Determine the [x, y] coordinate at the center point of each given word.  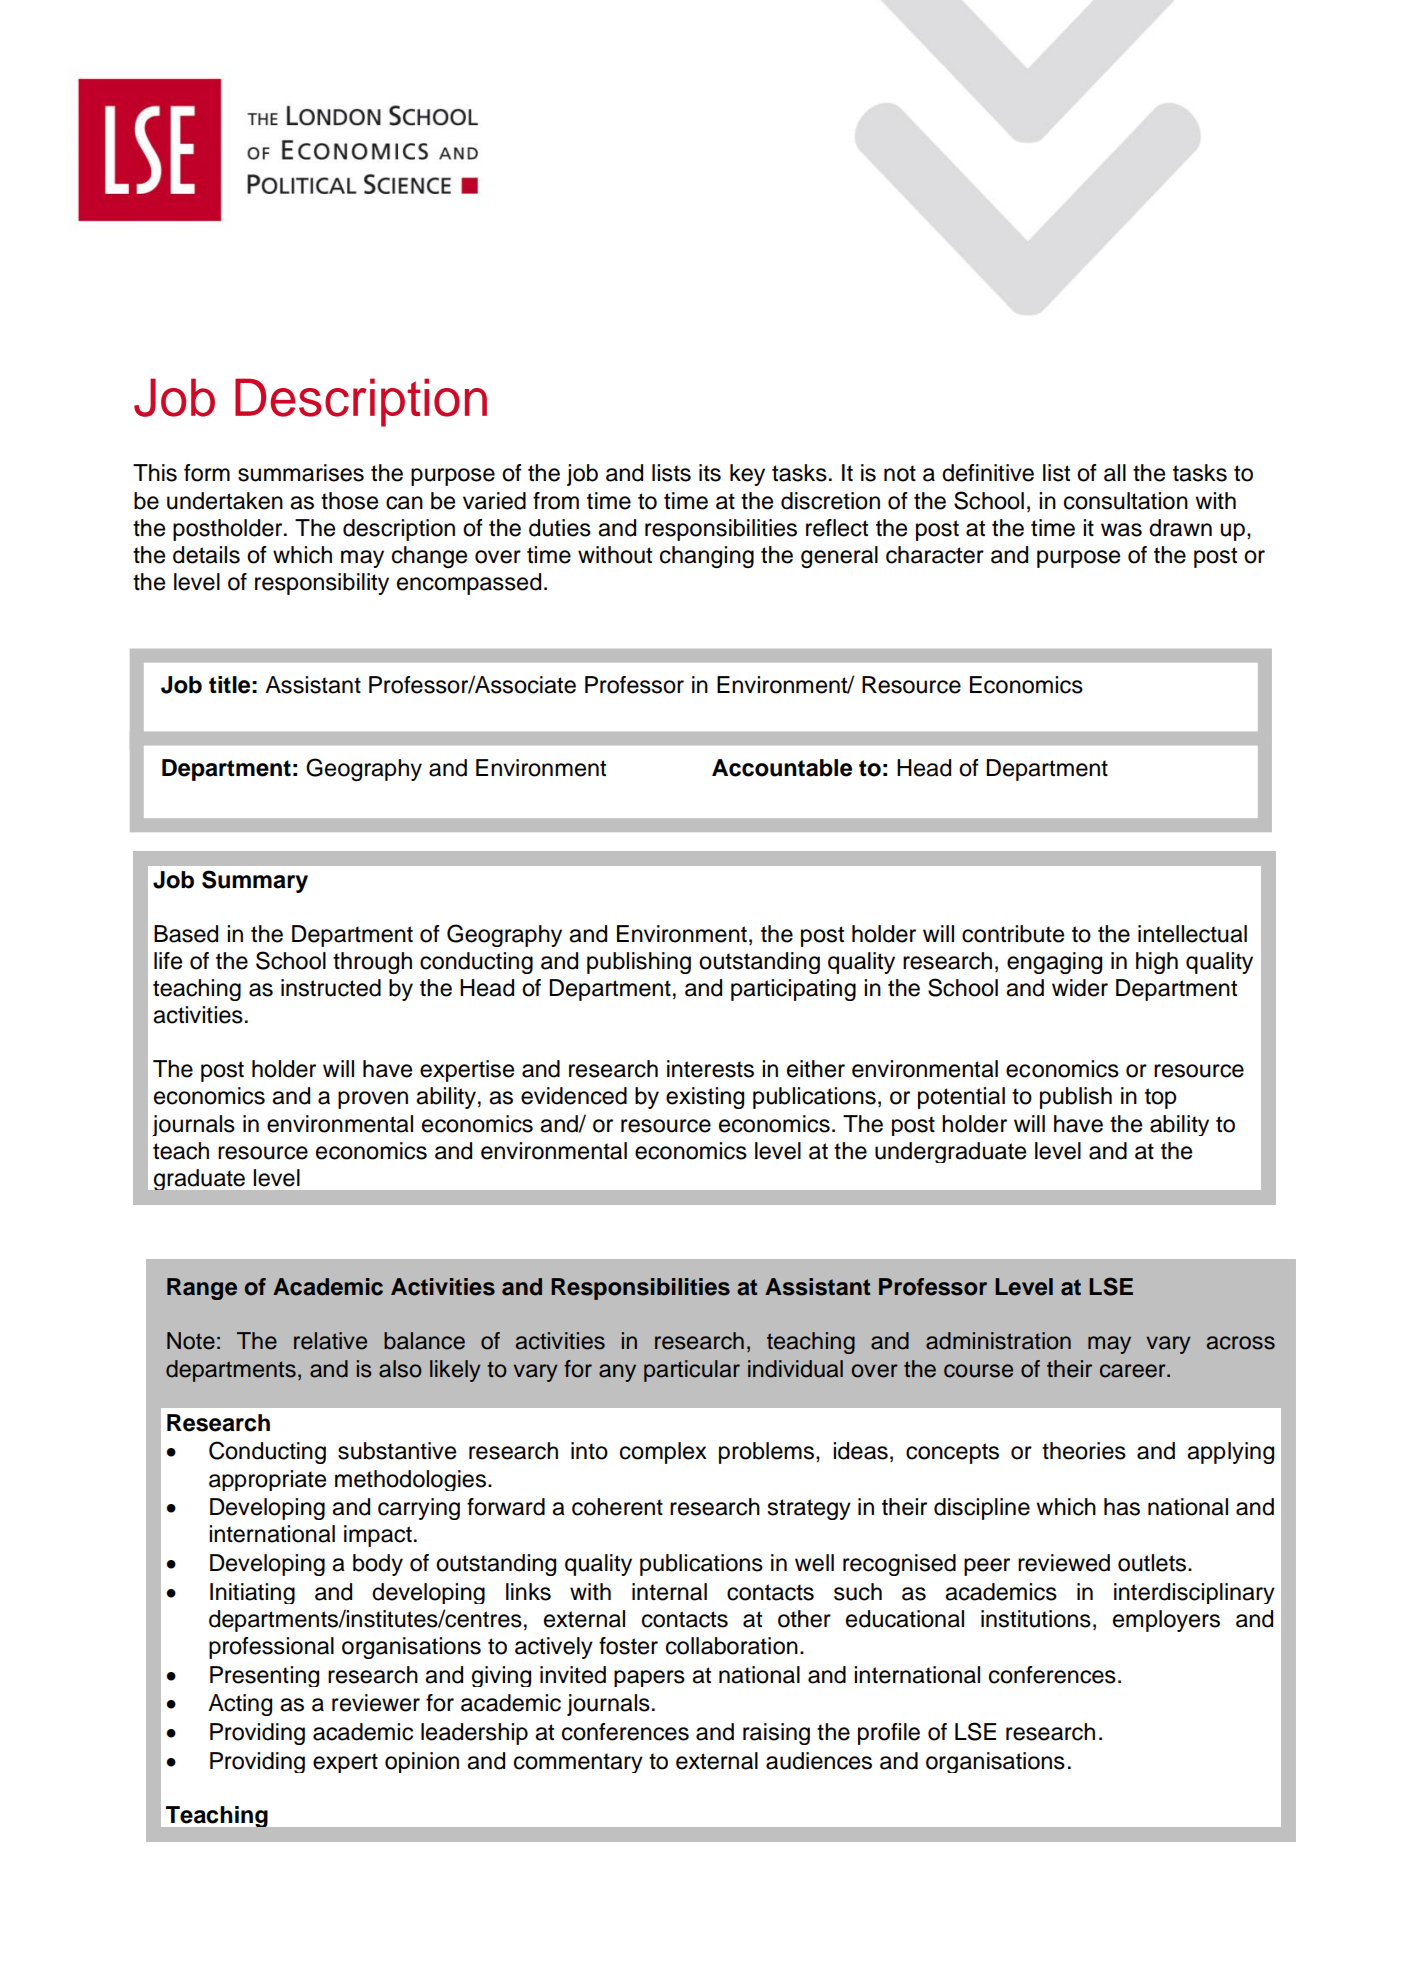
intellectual [1192, 934]
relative [330, 1341]
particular [692, 1371]
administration [998, 1341]
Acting [240, 1705]
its [710, 473]
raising [776, 1734]
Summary [255, 881]
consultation [1126, 501]
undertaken [225, 501]
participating [793, 990]
